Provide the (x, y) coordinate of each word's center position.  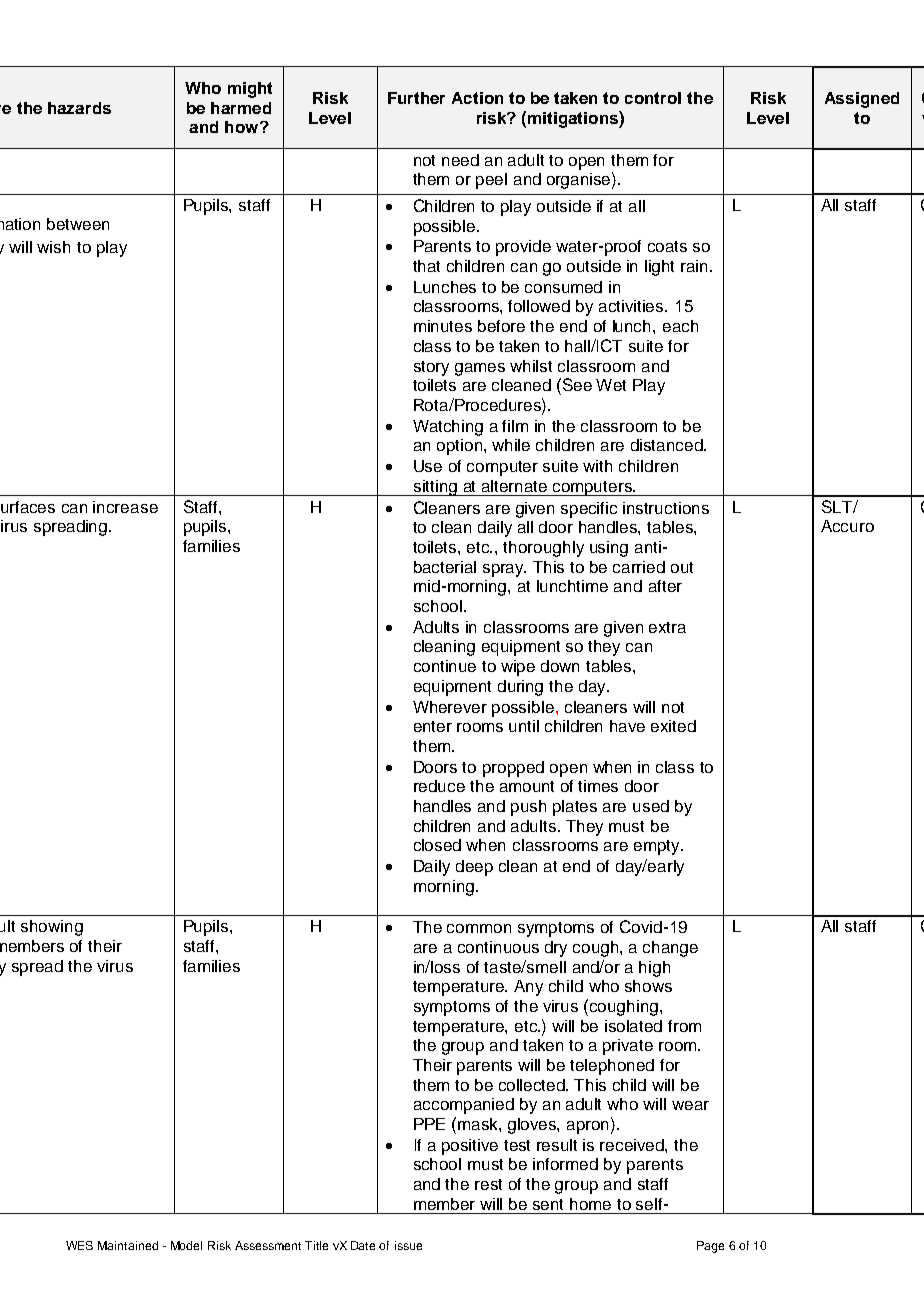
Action (477, 98)
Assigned (862, 100)
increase (125, 507)
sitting (435, 488)
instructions (666, 508)
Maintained (128, 1245)
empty (658, 847)
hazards (79, 108)
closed (437, 845)
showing (52, 928)
